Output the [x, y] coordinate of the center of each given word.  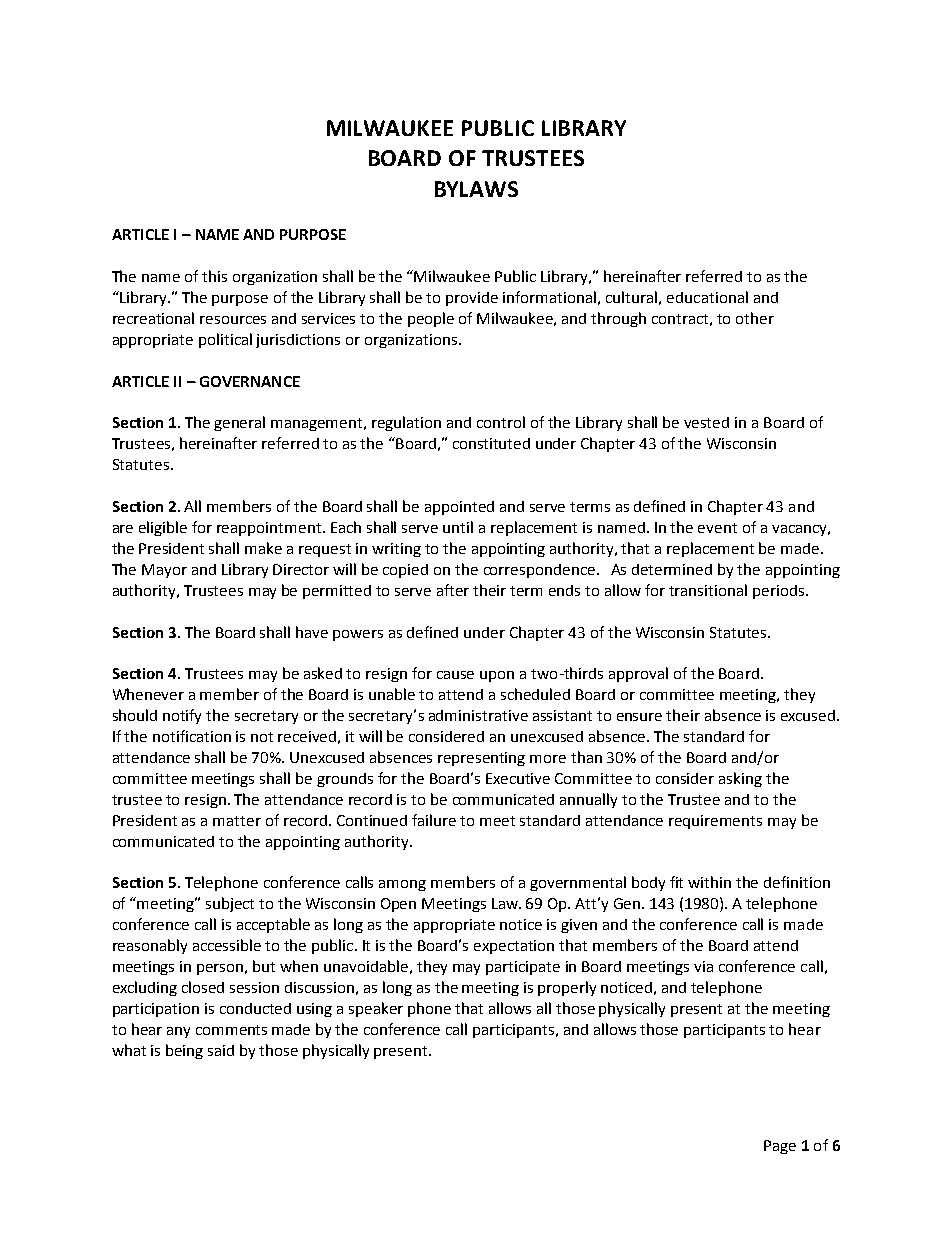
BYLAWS [476, 189]
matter [237, 821]
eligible [163, 528]
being [184, 1051]
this [214, 276]
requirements [715, 822]
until [458, 527]
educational [707, 297]
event [717, 528]
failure [434, 820]
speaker [376, 1009]
